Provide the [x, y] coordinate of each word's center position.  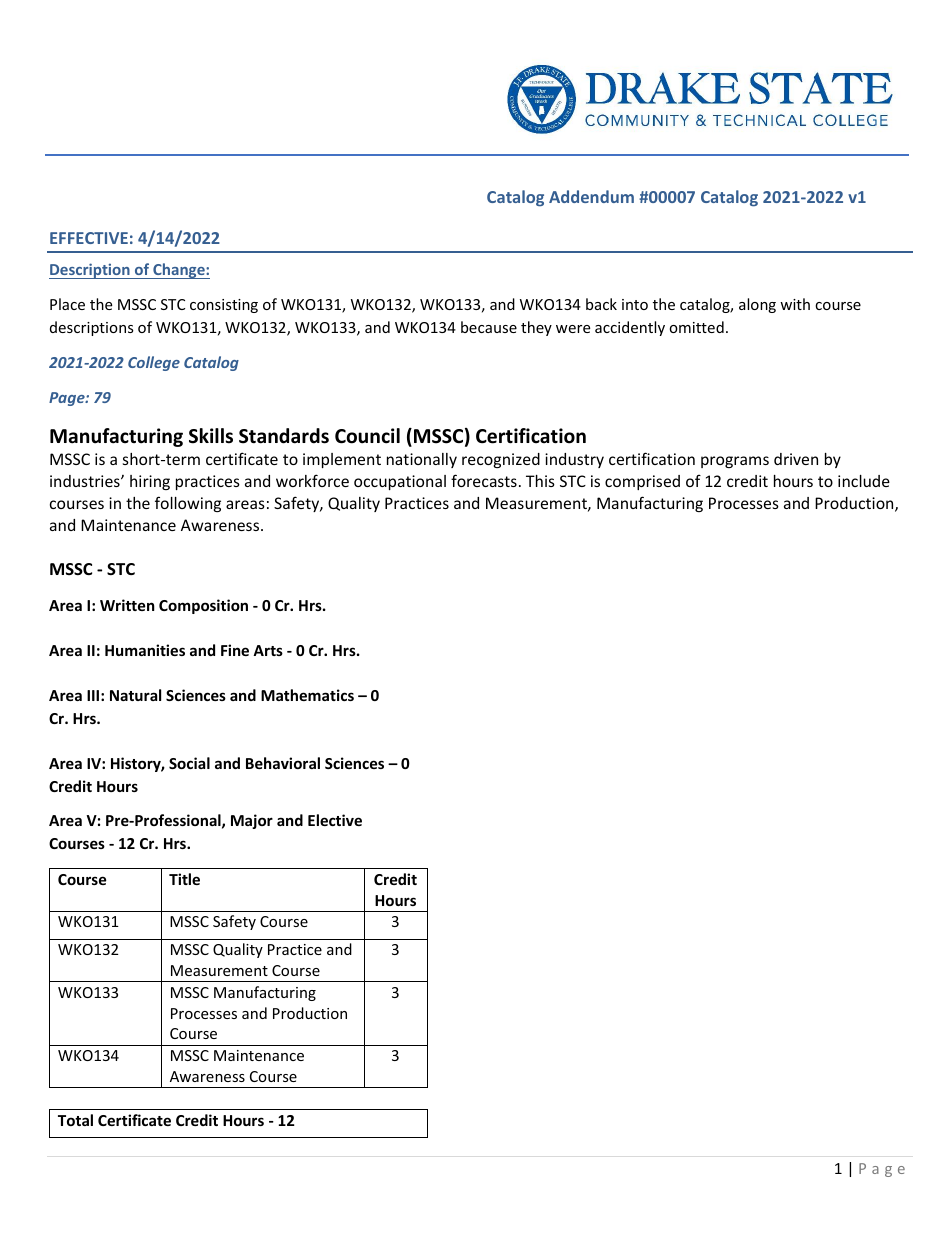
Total [75, 1120]
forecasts [484, 480]
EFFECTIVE [89, 238]
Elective [335, 820]
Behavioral [283, 763]
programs [735, 462]
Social [189, 763]
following [188, 504]
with [795, 304]
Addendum [591, 196]
